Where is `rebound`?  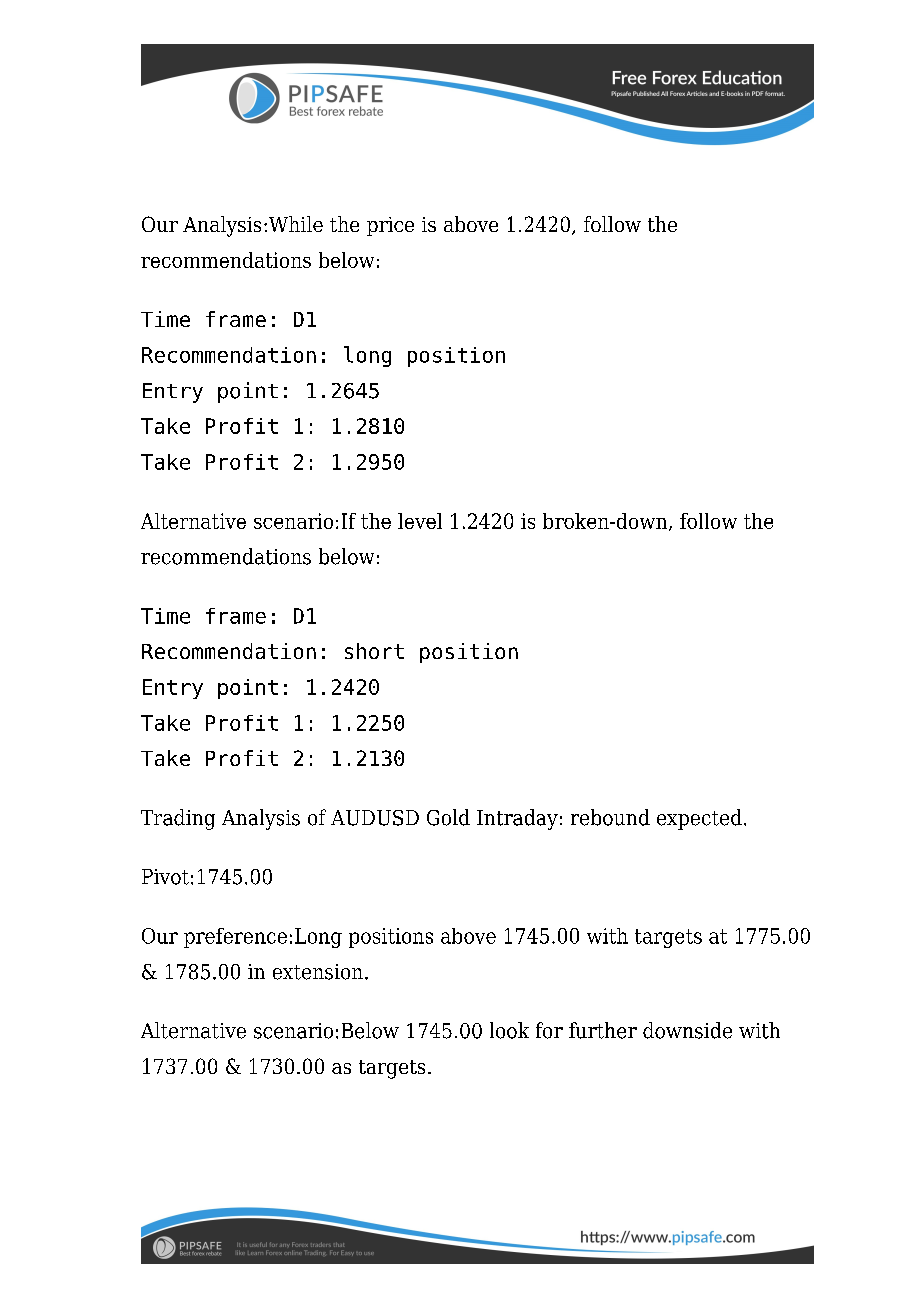 rebound is located at coordinates (610, 817).
